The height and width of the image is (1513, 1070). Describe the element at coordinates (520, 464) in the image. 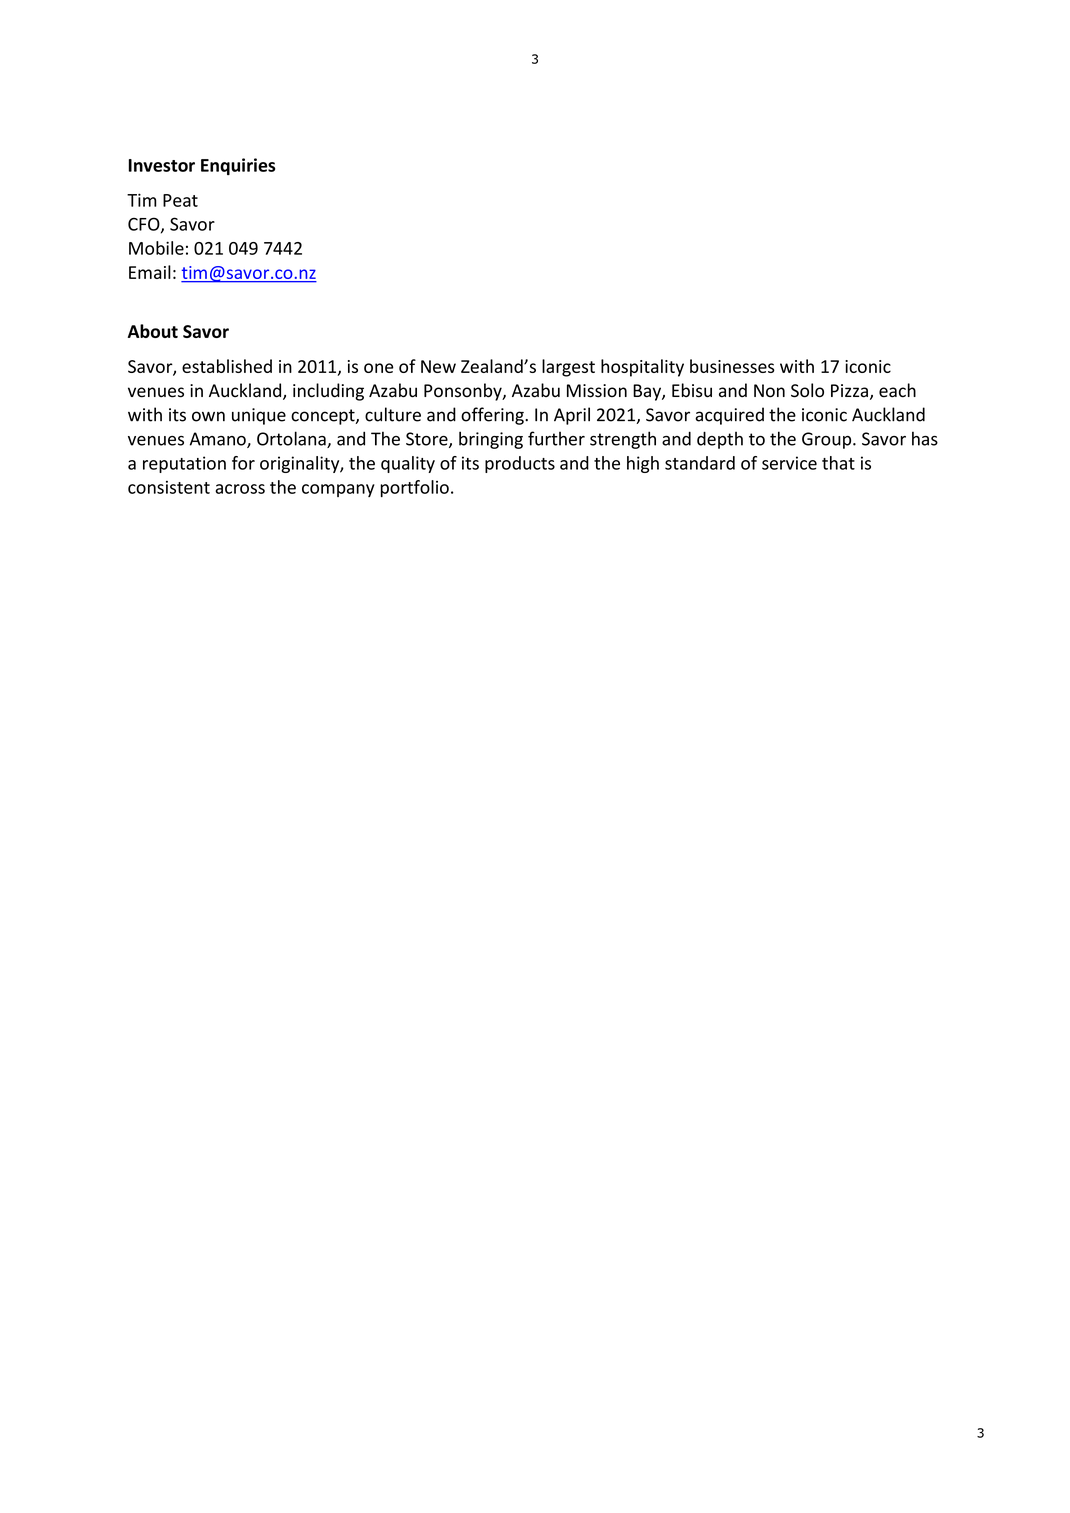

I see `products` at that location.
